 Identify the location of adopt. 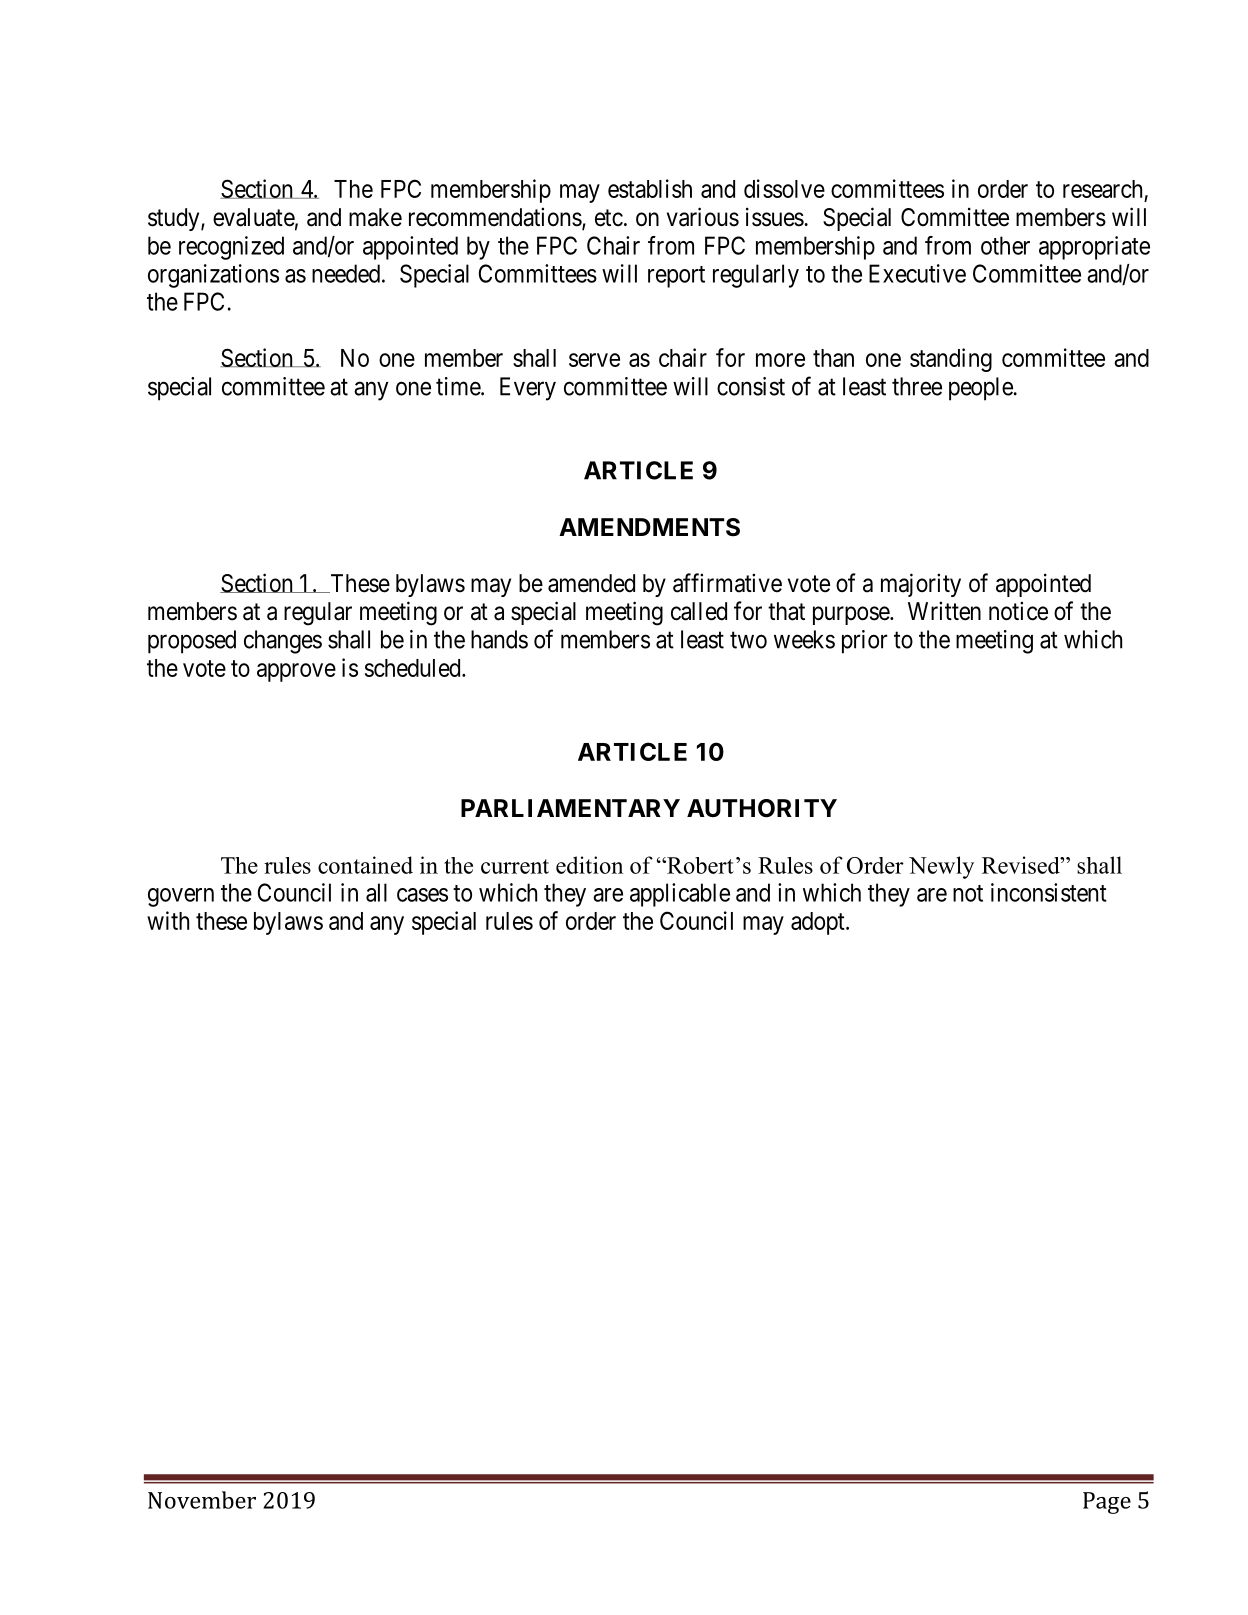
(819, 923).
